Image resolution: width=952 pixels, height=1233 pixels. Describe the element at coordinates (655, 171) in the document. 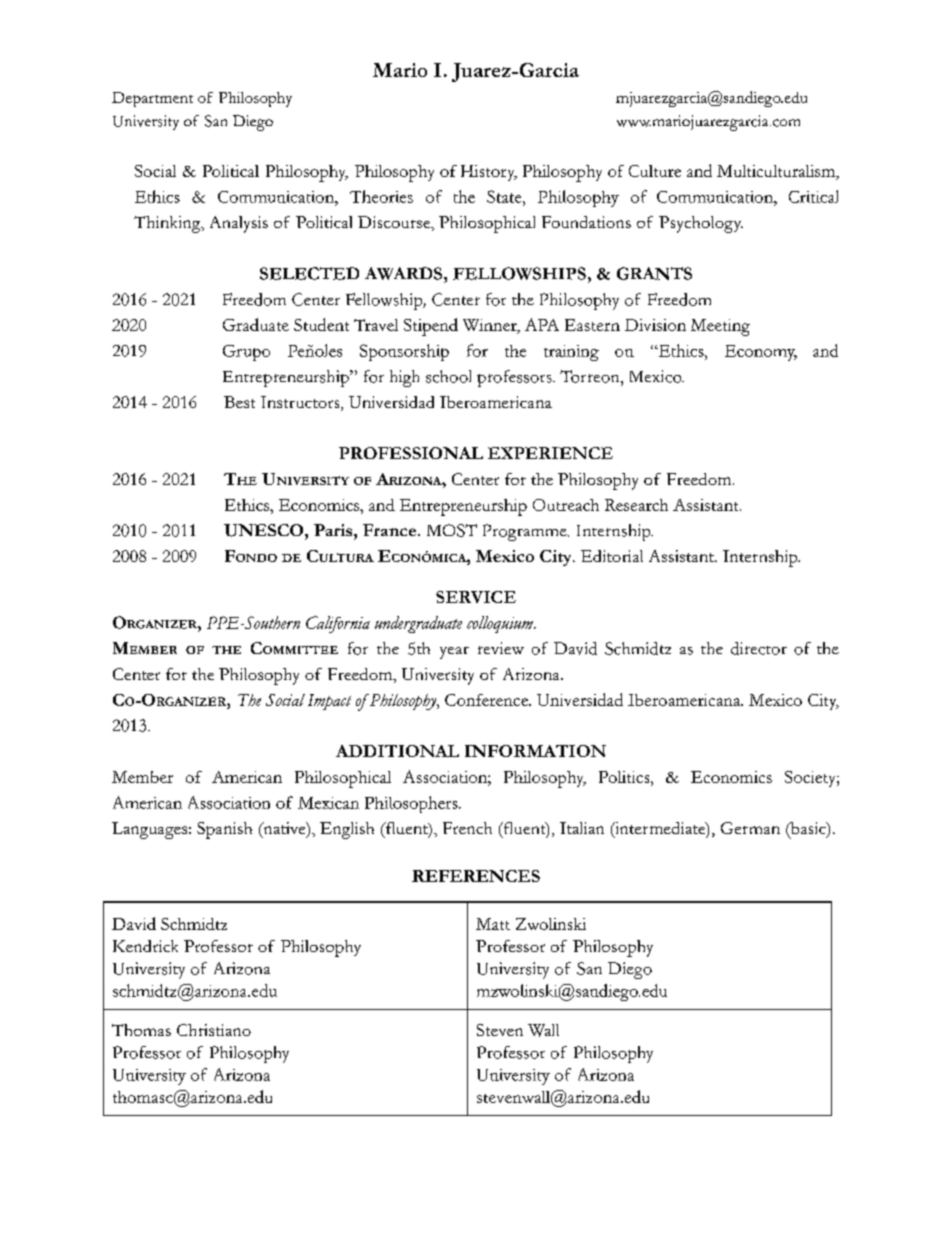

I see `Culture` at that location.
